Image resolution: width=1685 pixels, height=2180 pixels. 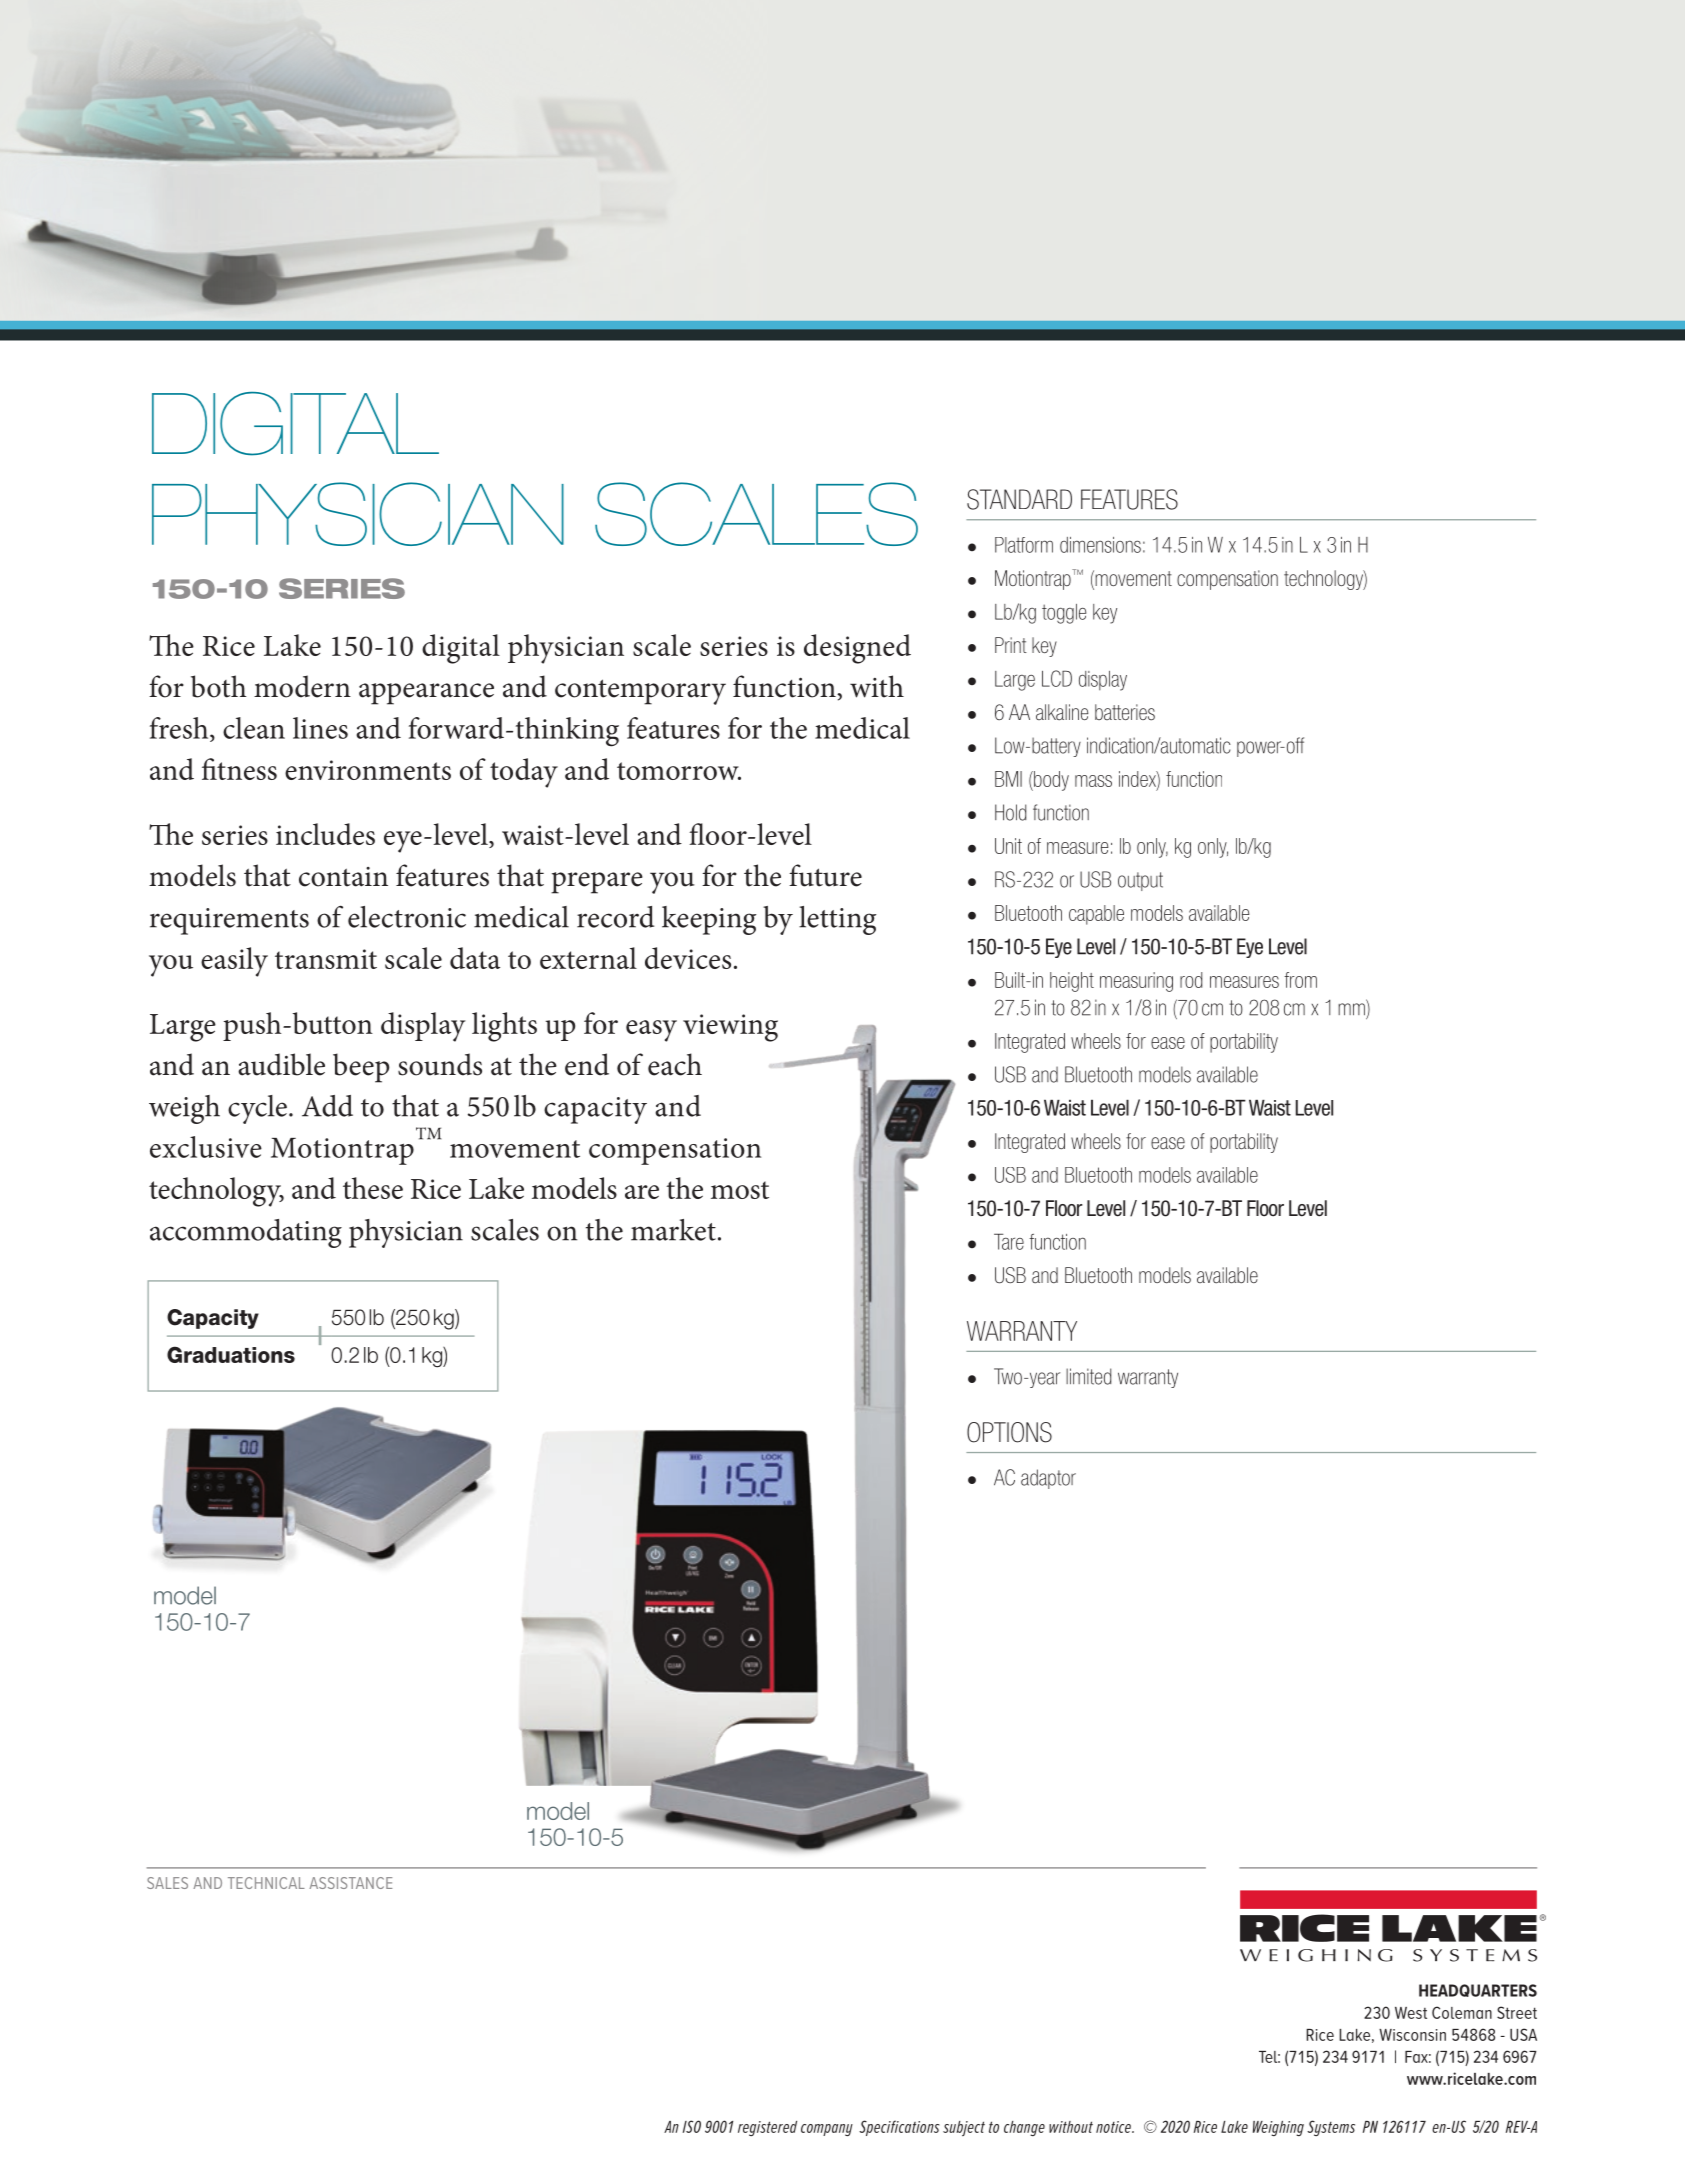 I want to click on ASSISTANCE, so click(x=350, y=1883).
